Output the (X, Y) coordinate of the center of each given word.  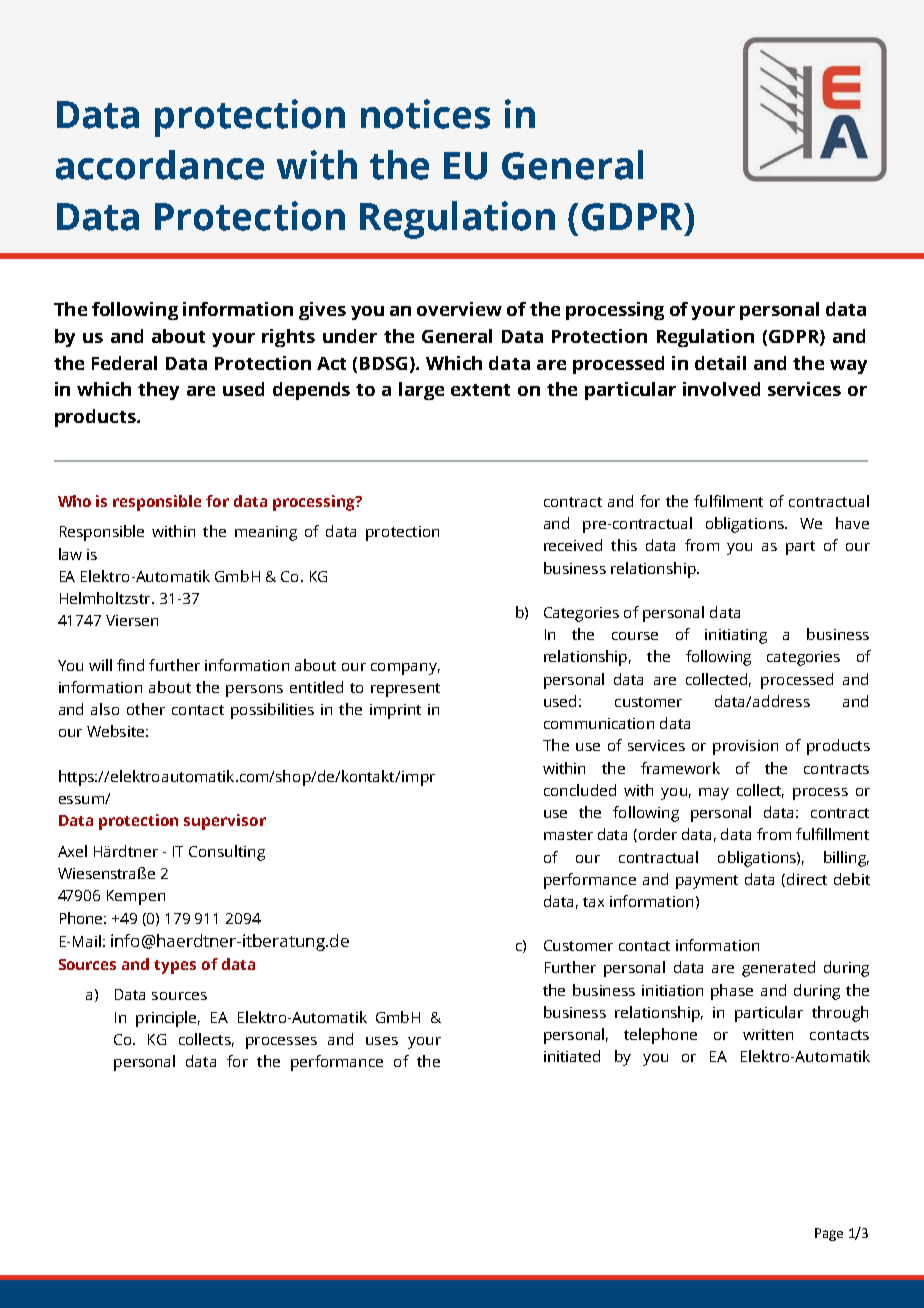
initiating (736, 636)
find (130, 665)
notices (425, 114)
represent (405, 690)
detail (720, 363)
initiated (572, 1056)
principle (168, 1019)
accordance (160, 165)
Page (829, 1234)
